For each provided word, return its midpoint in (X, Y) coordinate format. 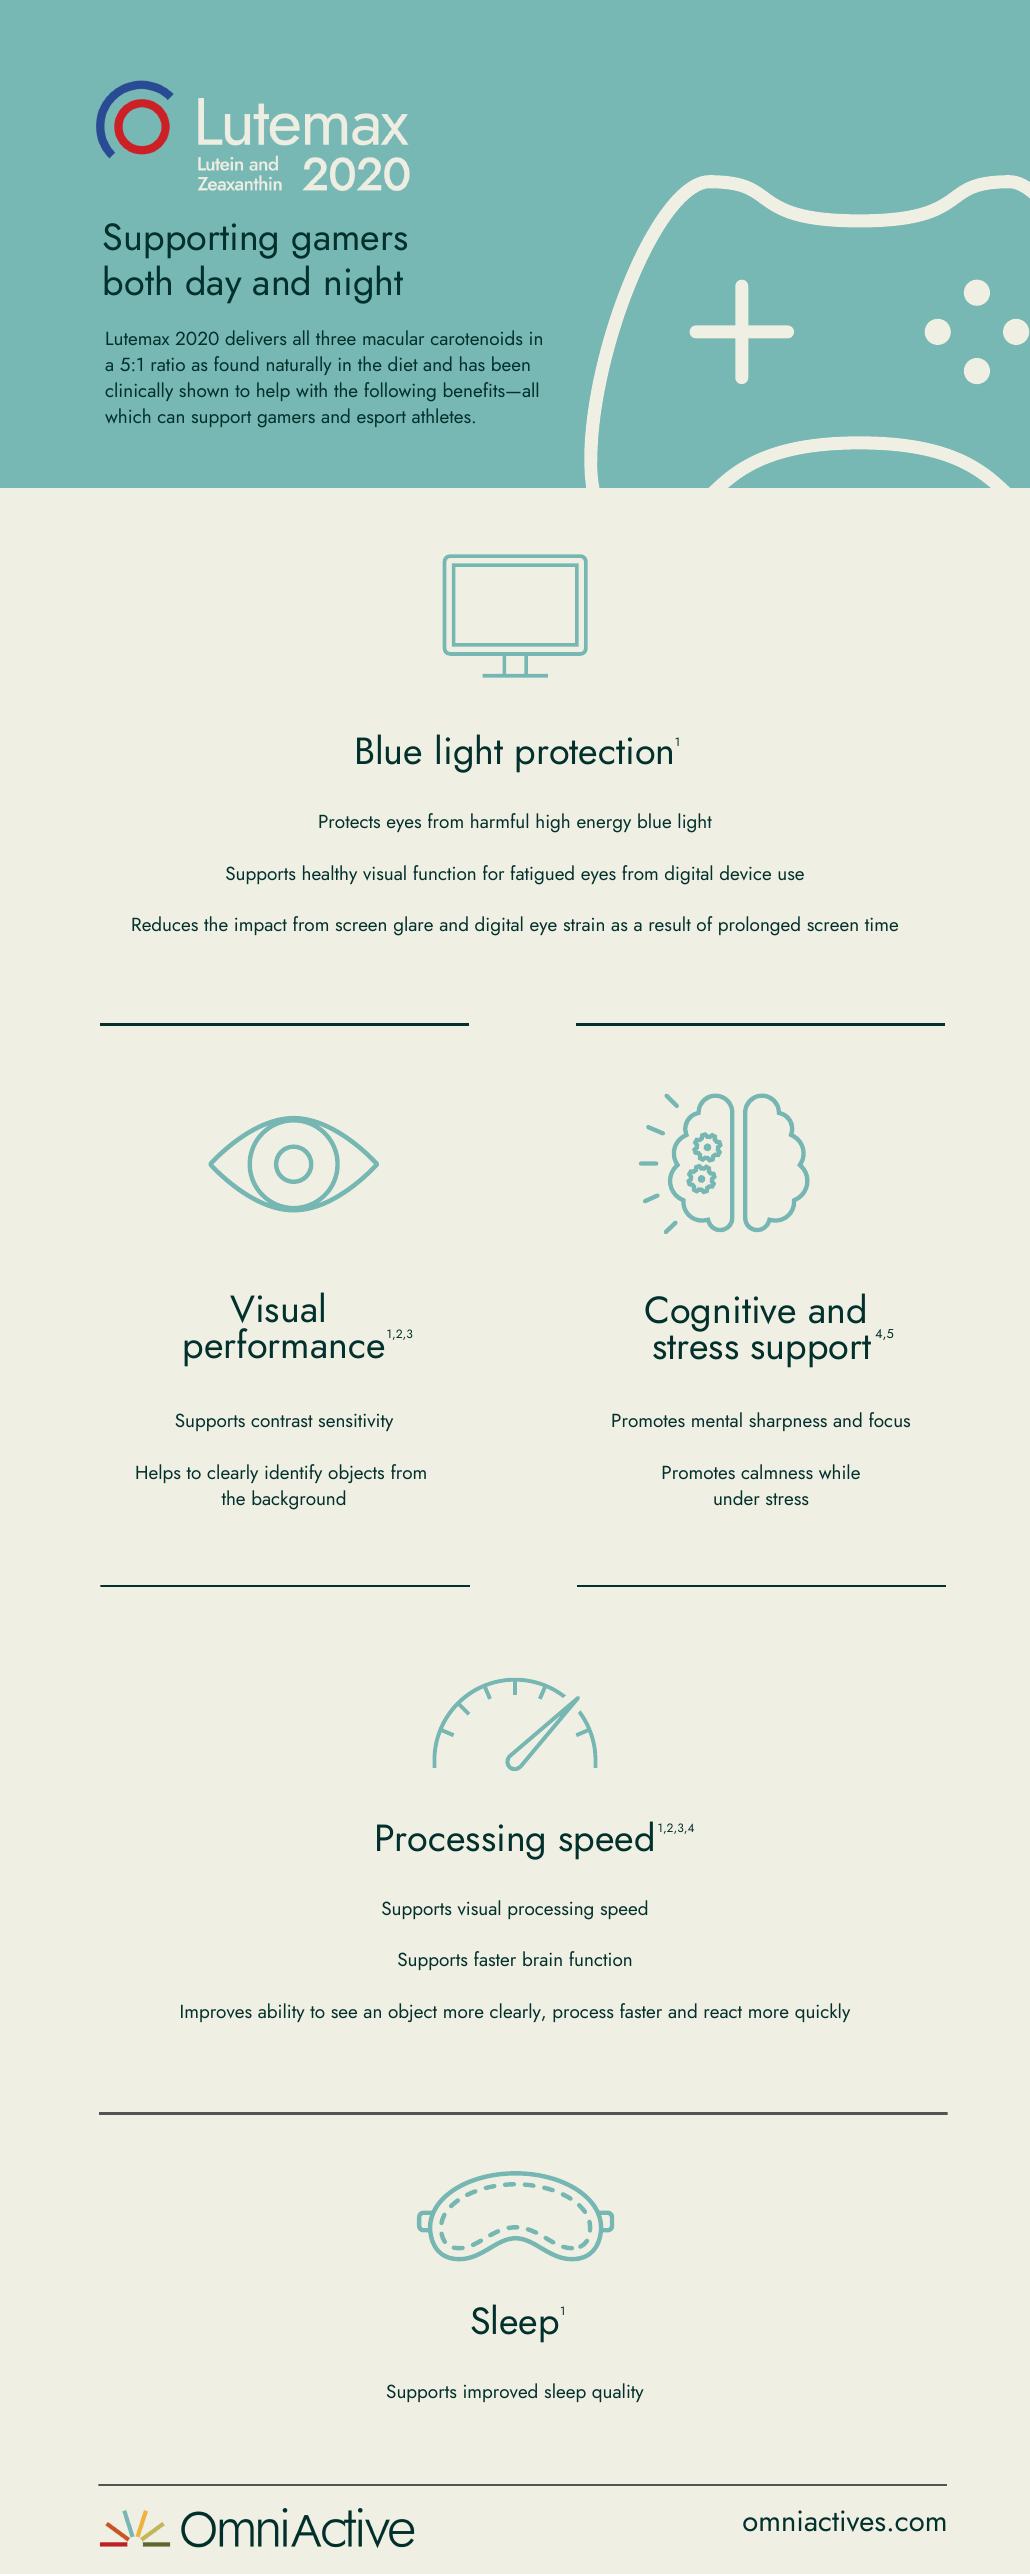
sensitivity (356, 1422)
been (511, 363)
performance (284, 1347)
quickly (822, 2012)
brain (542, 1958)
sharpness (788, 1421)
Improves (216, 2013)
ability (281, 2012)
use (791, 875)
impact (261, 926)
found (236, 363)
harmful (499, 820)
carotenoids (476, 337)
